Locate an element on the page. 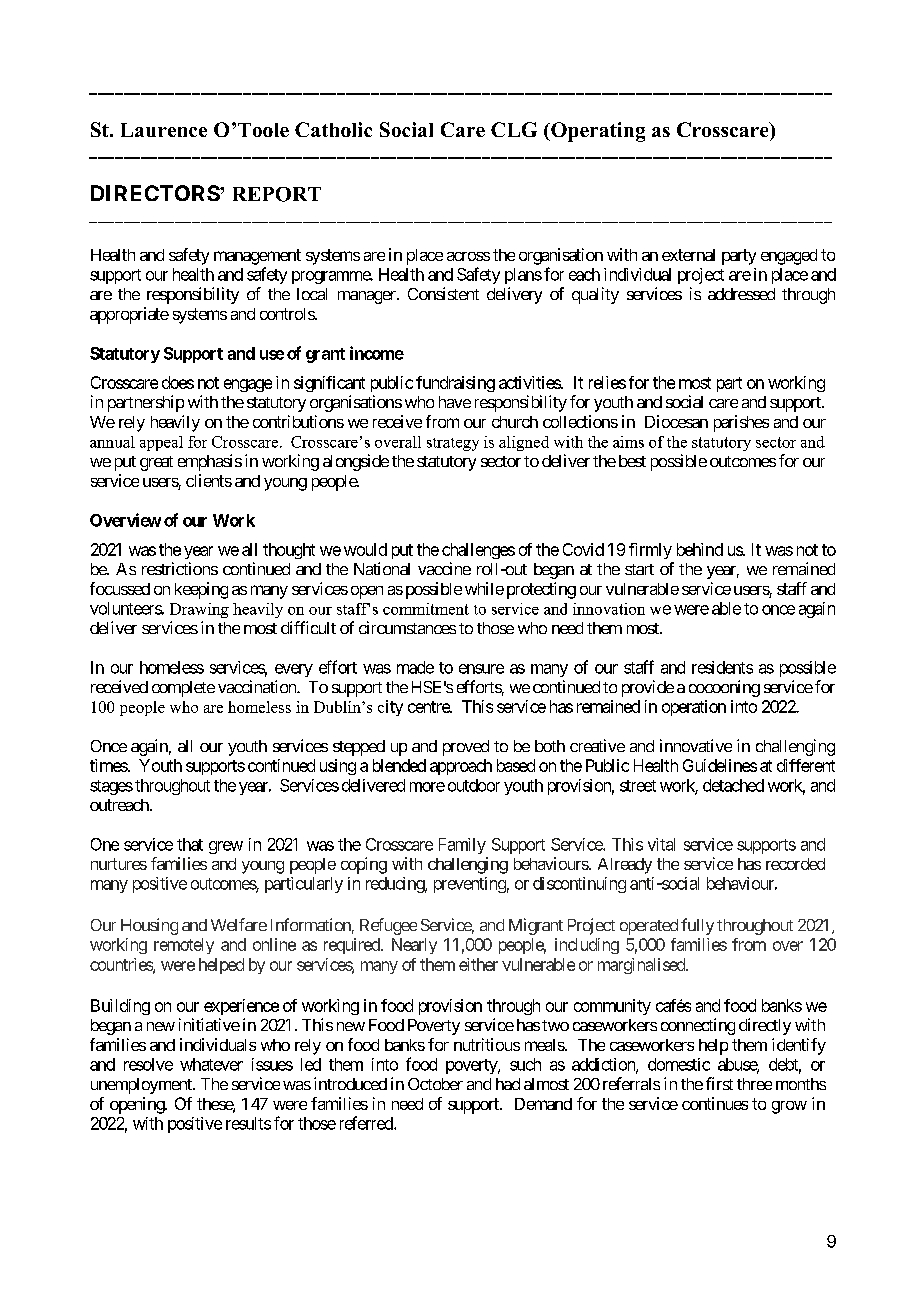 This document has height=1308, width=924. fully is located at coordinates (697, 926).
